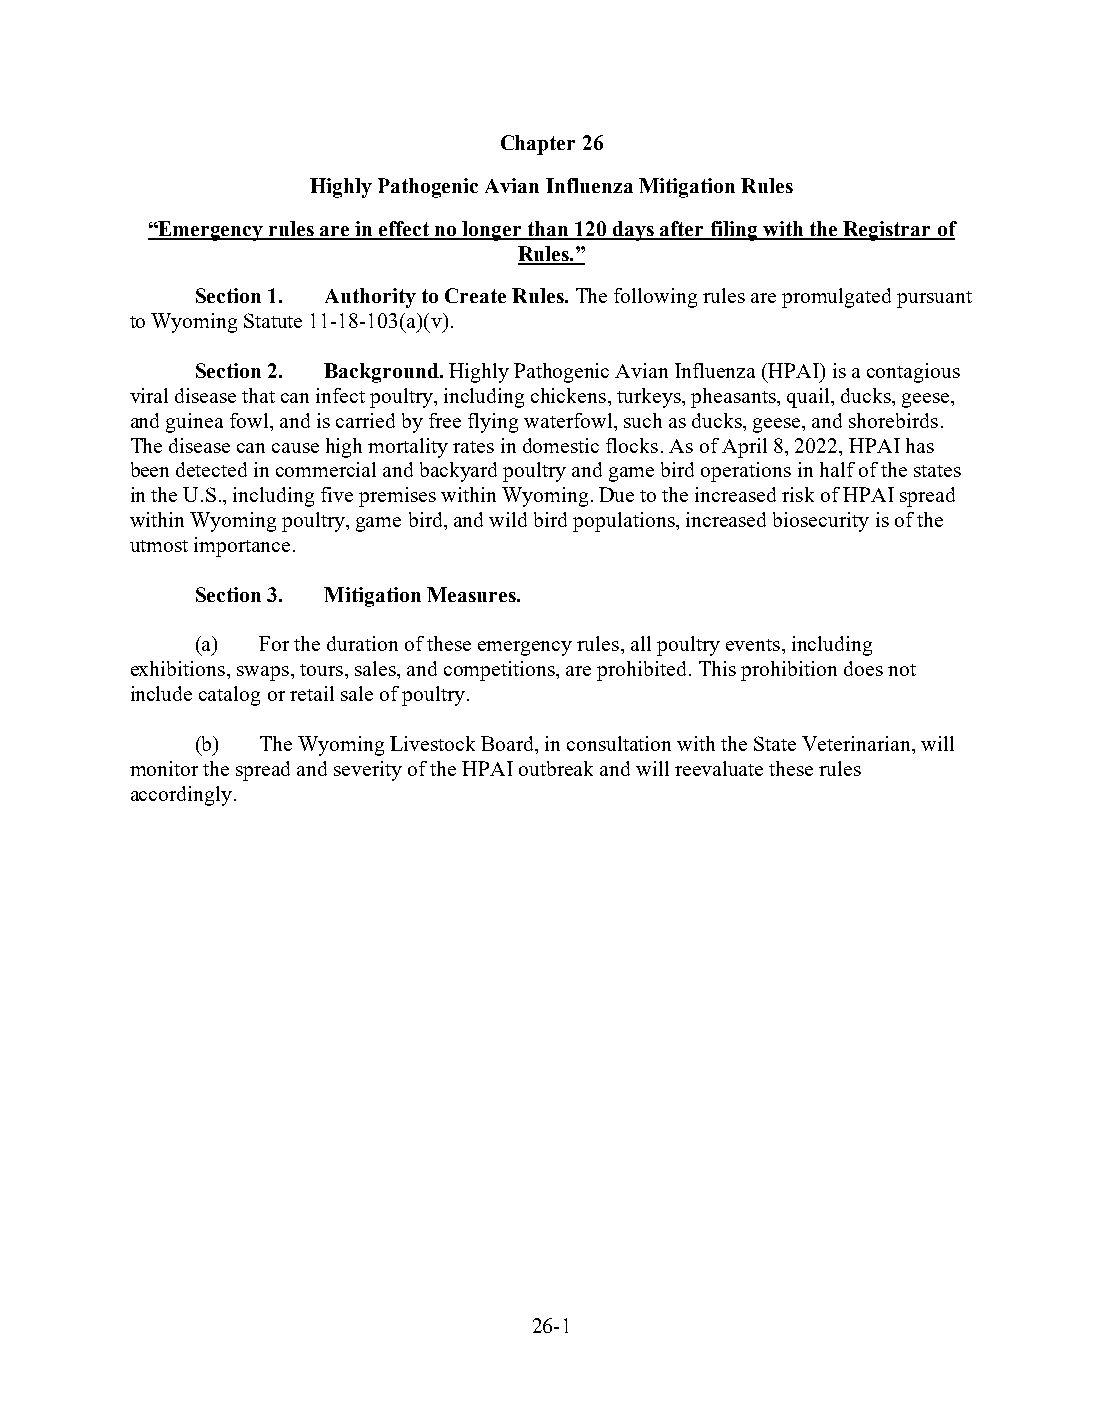 The image size is (1103, 1427). What do you see at coordinates (556, 768) in the screenshot?
I see `outbreak` at bounding box center [556, 768].
